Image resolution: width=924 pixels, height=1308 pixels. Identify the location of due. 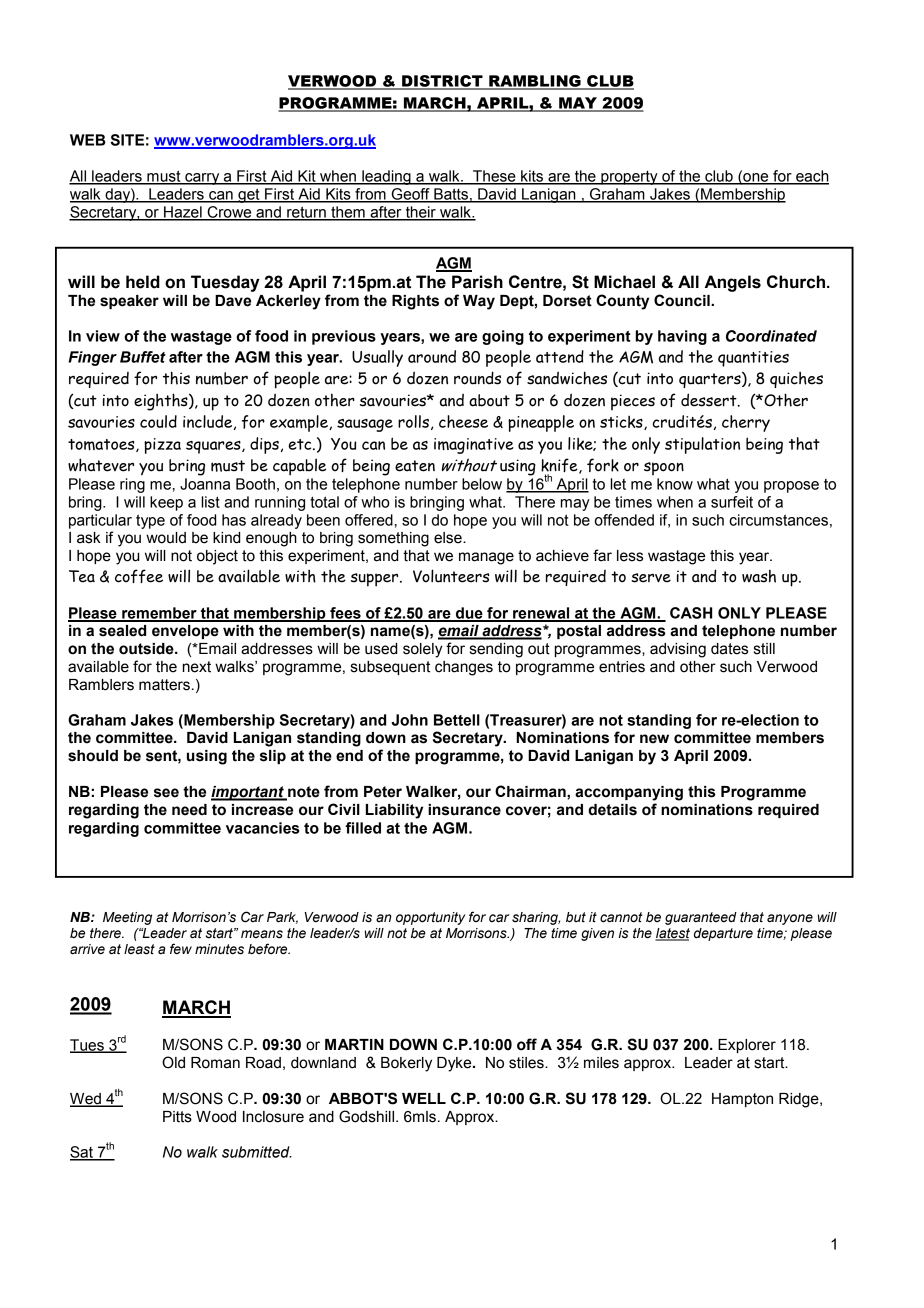
(469, 614).
